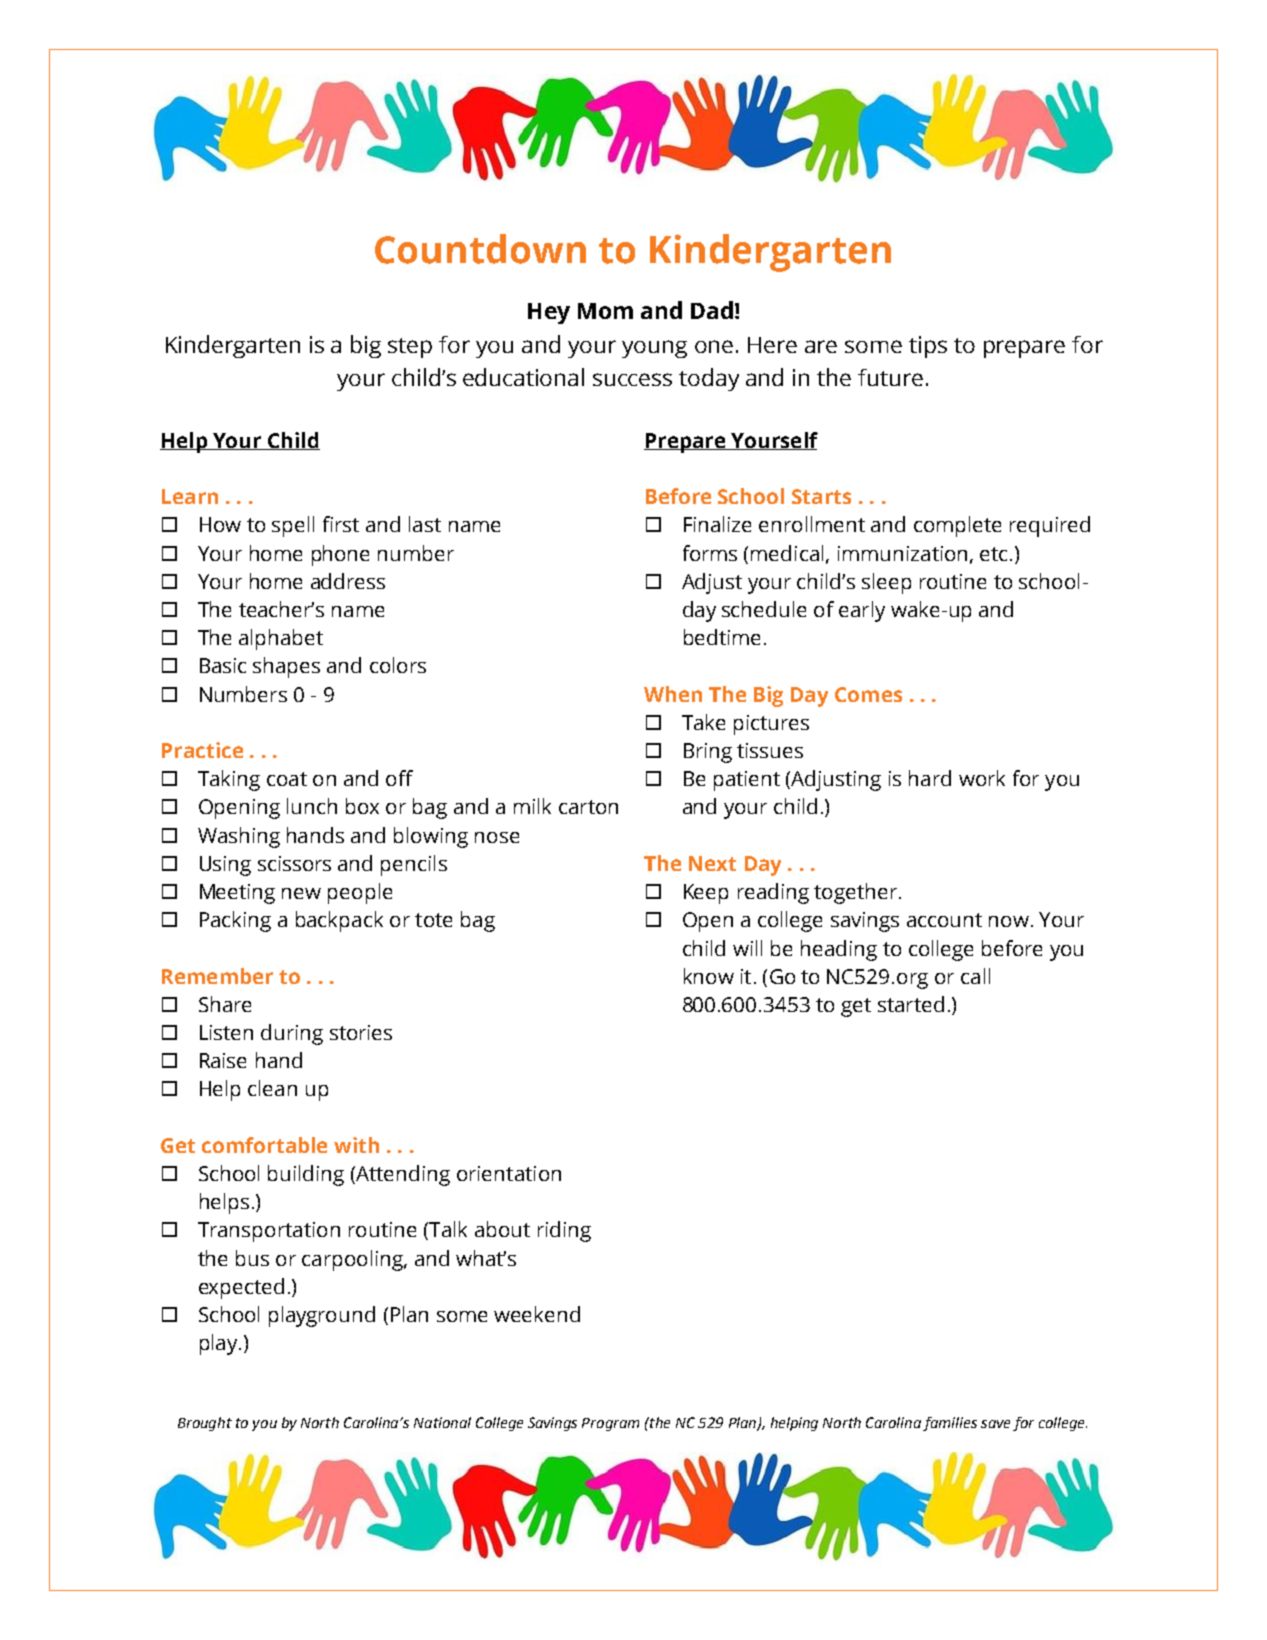  I want to click on hard, so click(930, 778).
